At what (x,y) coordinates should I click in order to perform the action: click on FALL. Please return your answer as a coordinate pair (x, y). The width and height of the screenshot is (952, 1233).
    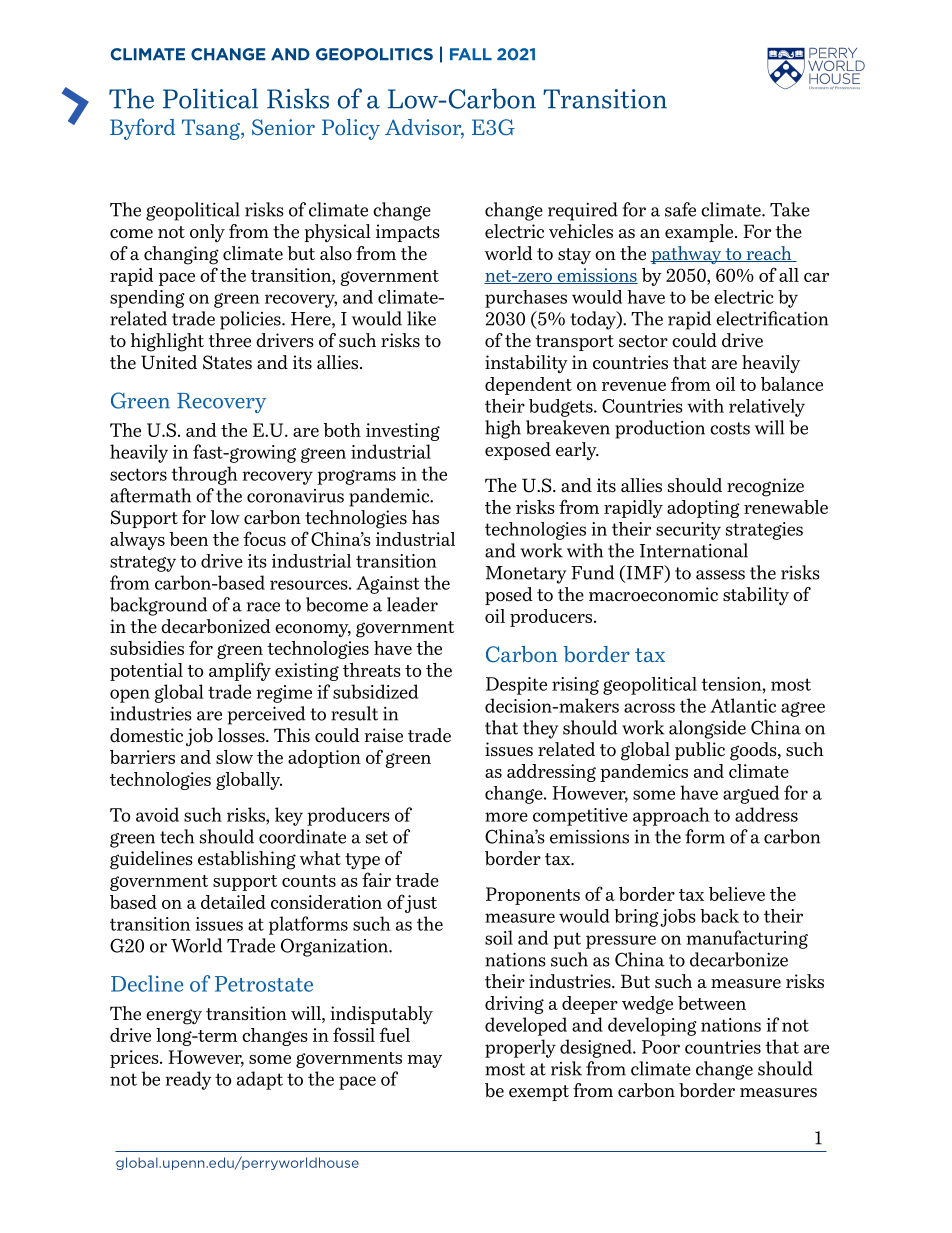
    Looking at the image, I should click on (471, 54).
